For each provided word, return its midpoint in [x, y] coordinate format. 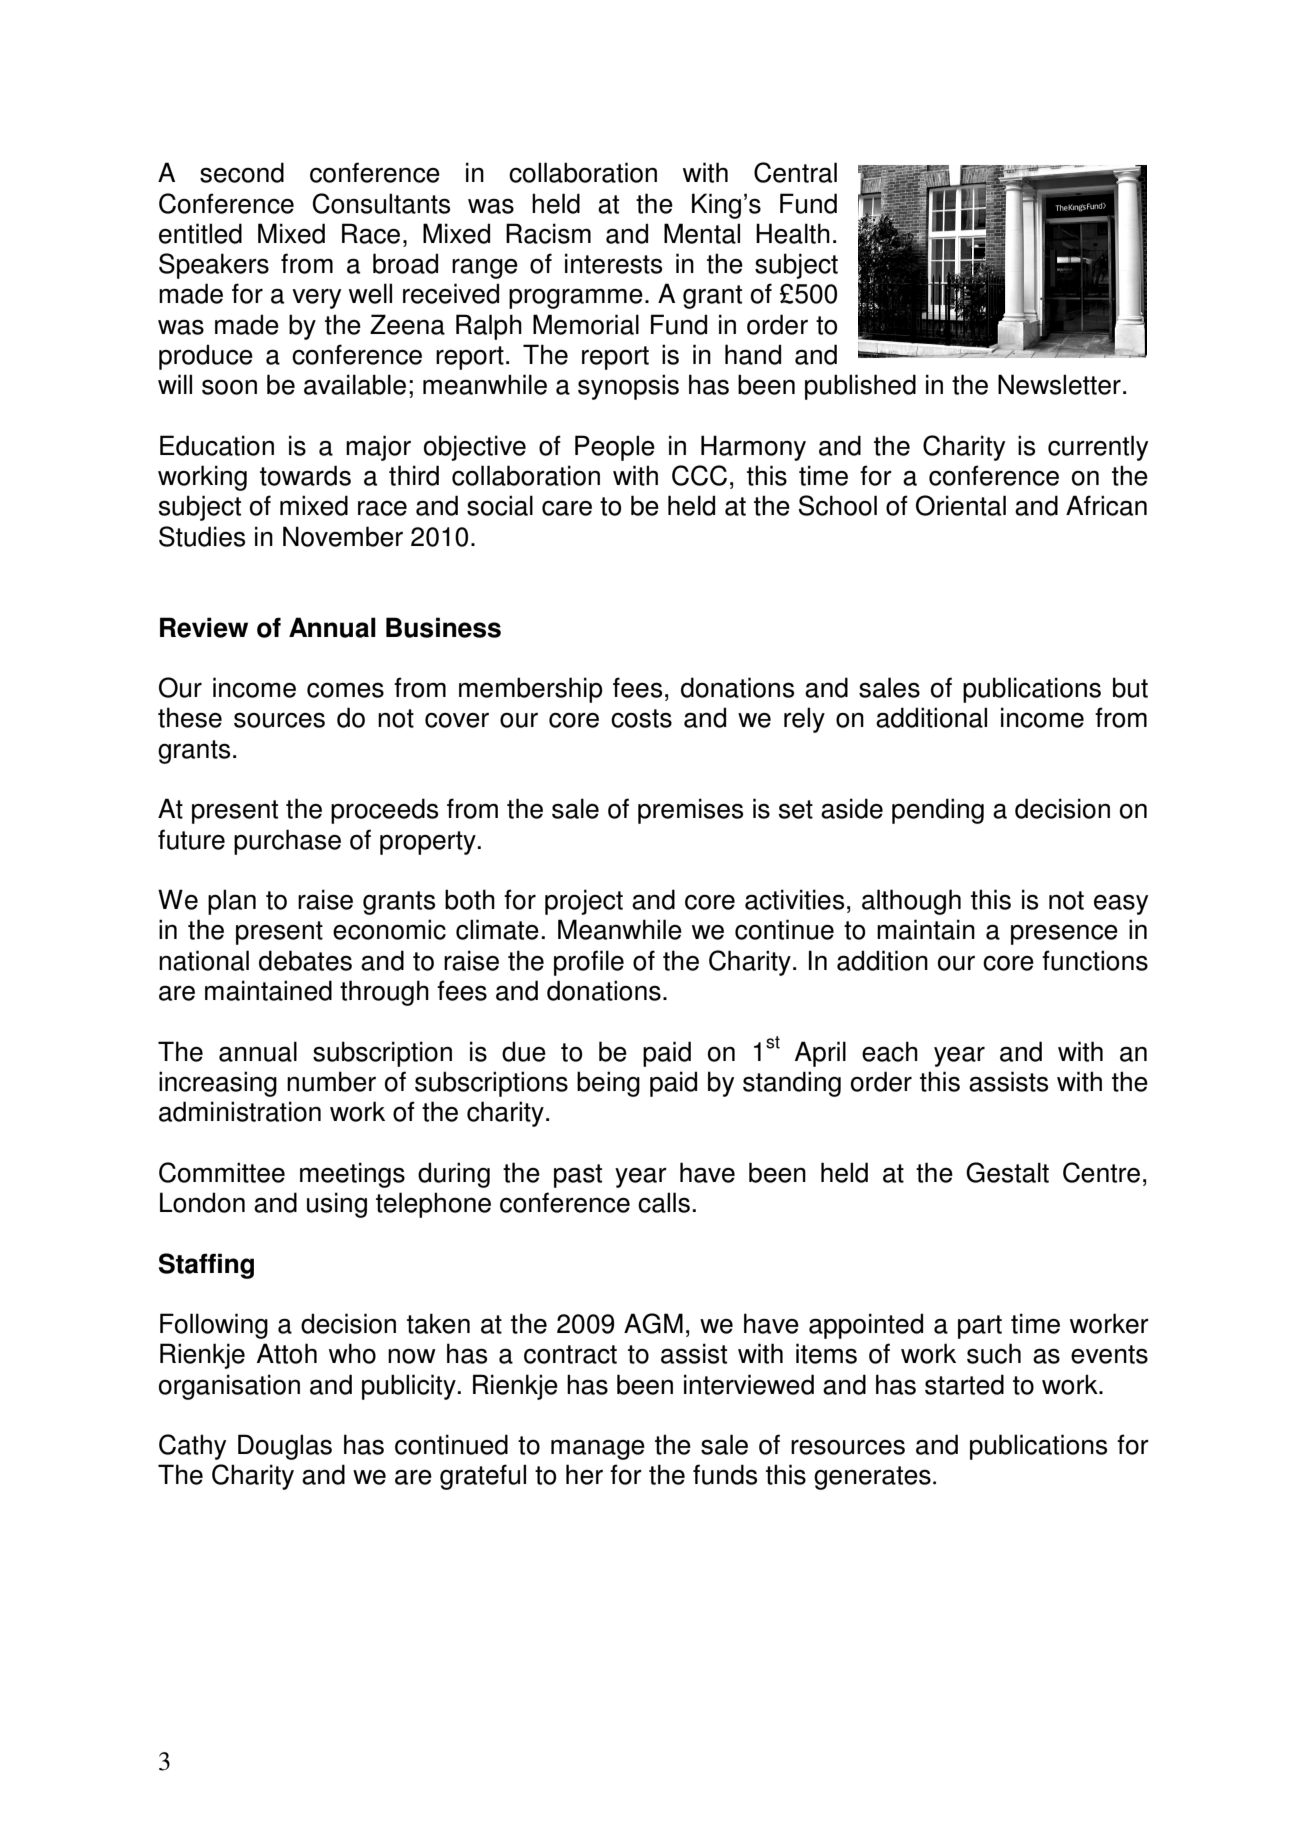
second [242, 172]
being [608, 1084]
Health [793, 233]
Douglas [285, 1447]
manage [598, 1449]
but [1130, 687]
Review [204, 627]
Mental [702, 233]
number [331, 1081]
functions [1095, 960]
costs [641, 718]
